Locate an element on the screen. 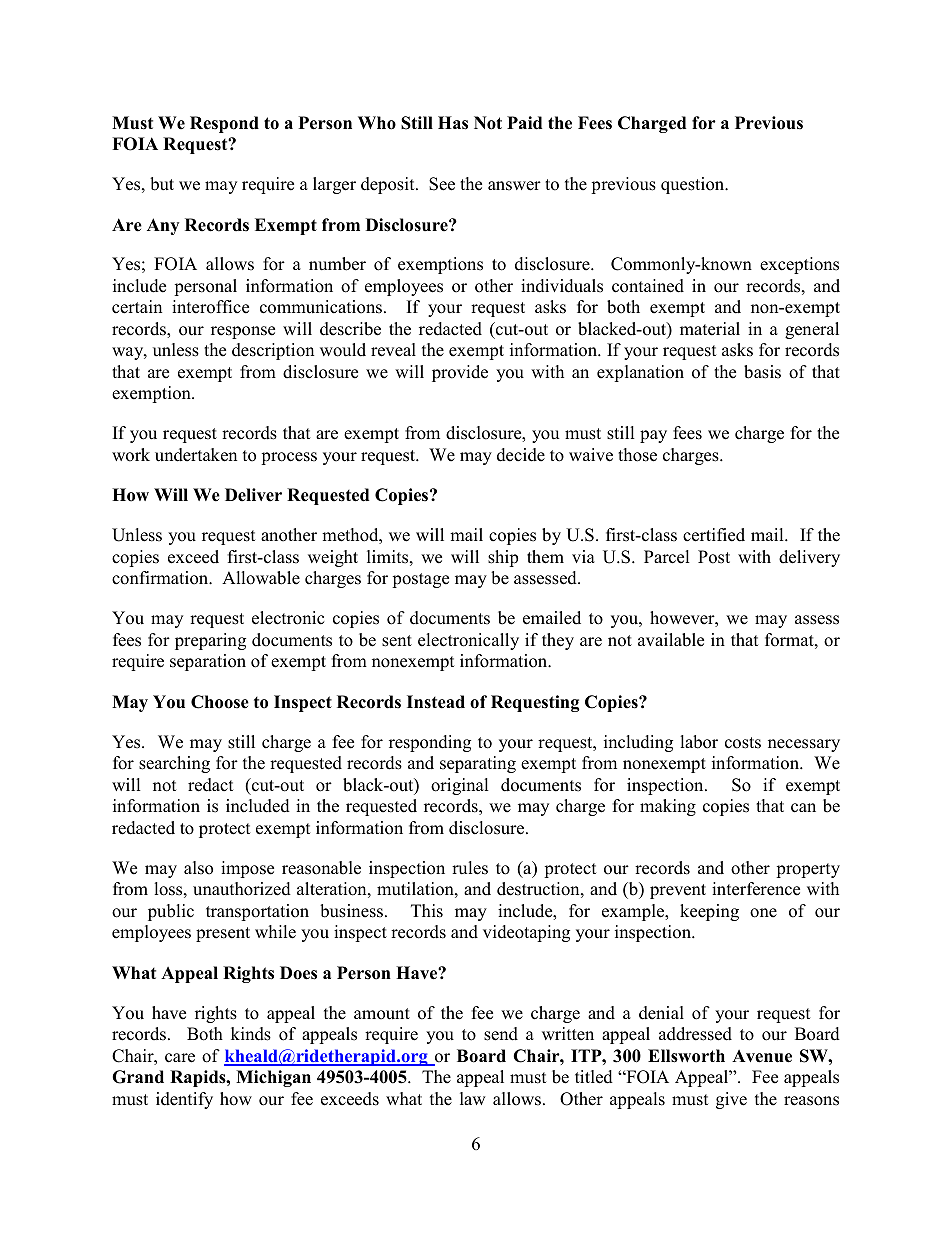 The width and height of the screenshot is (952, 1233). costs is located at coordinates (743, 743).
